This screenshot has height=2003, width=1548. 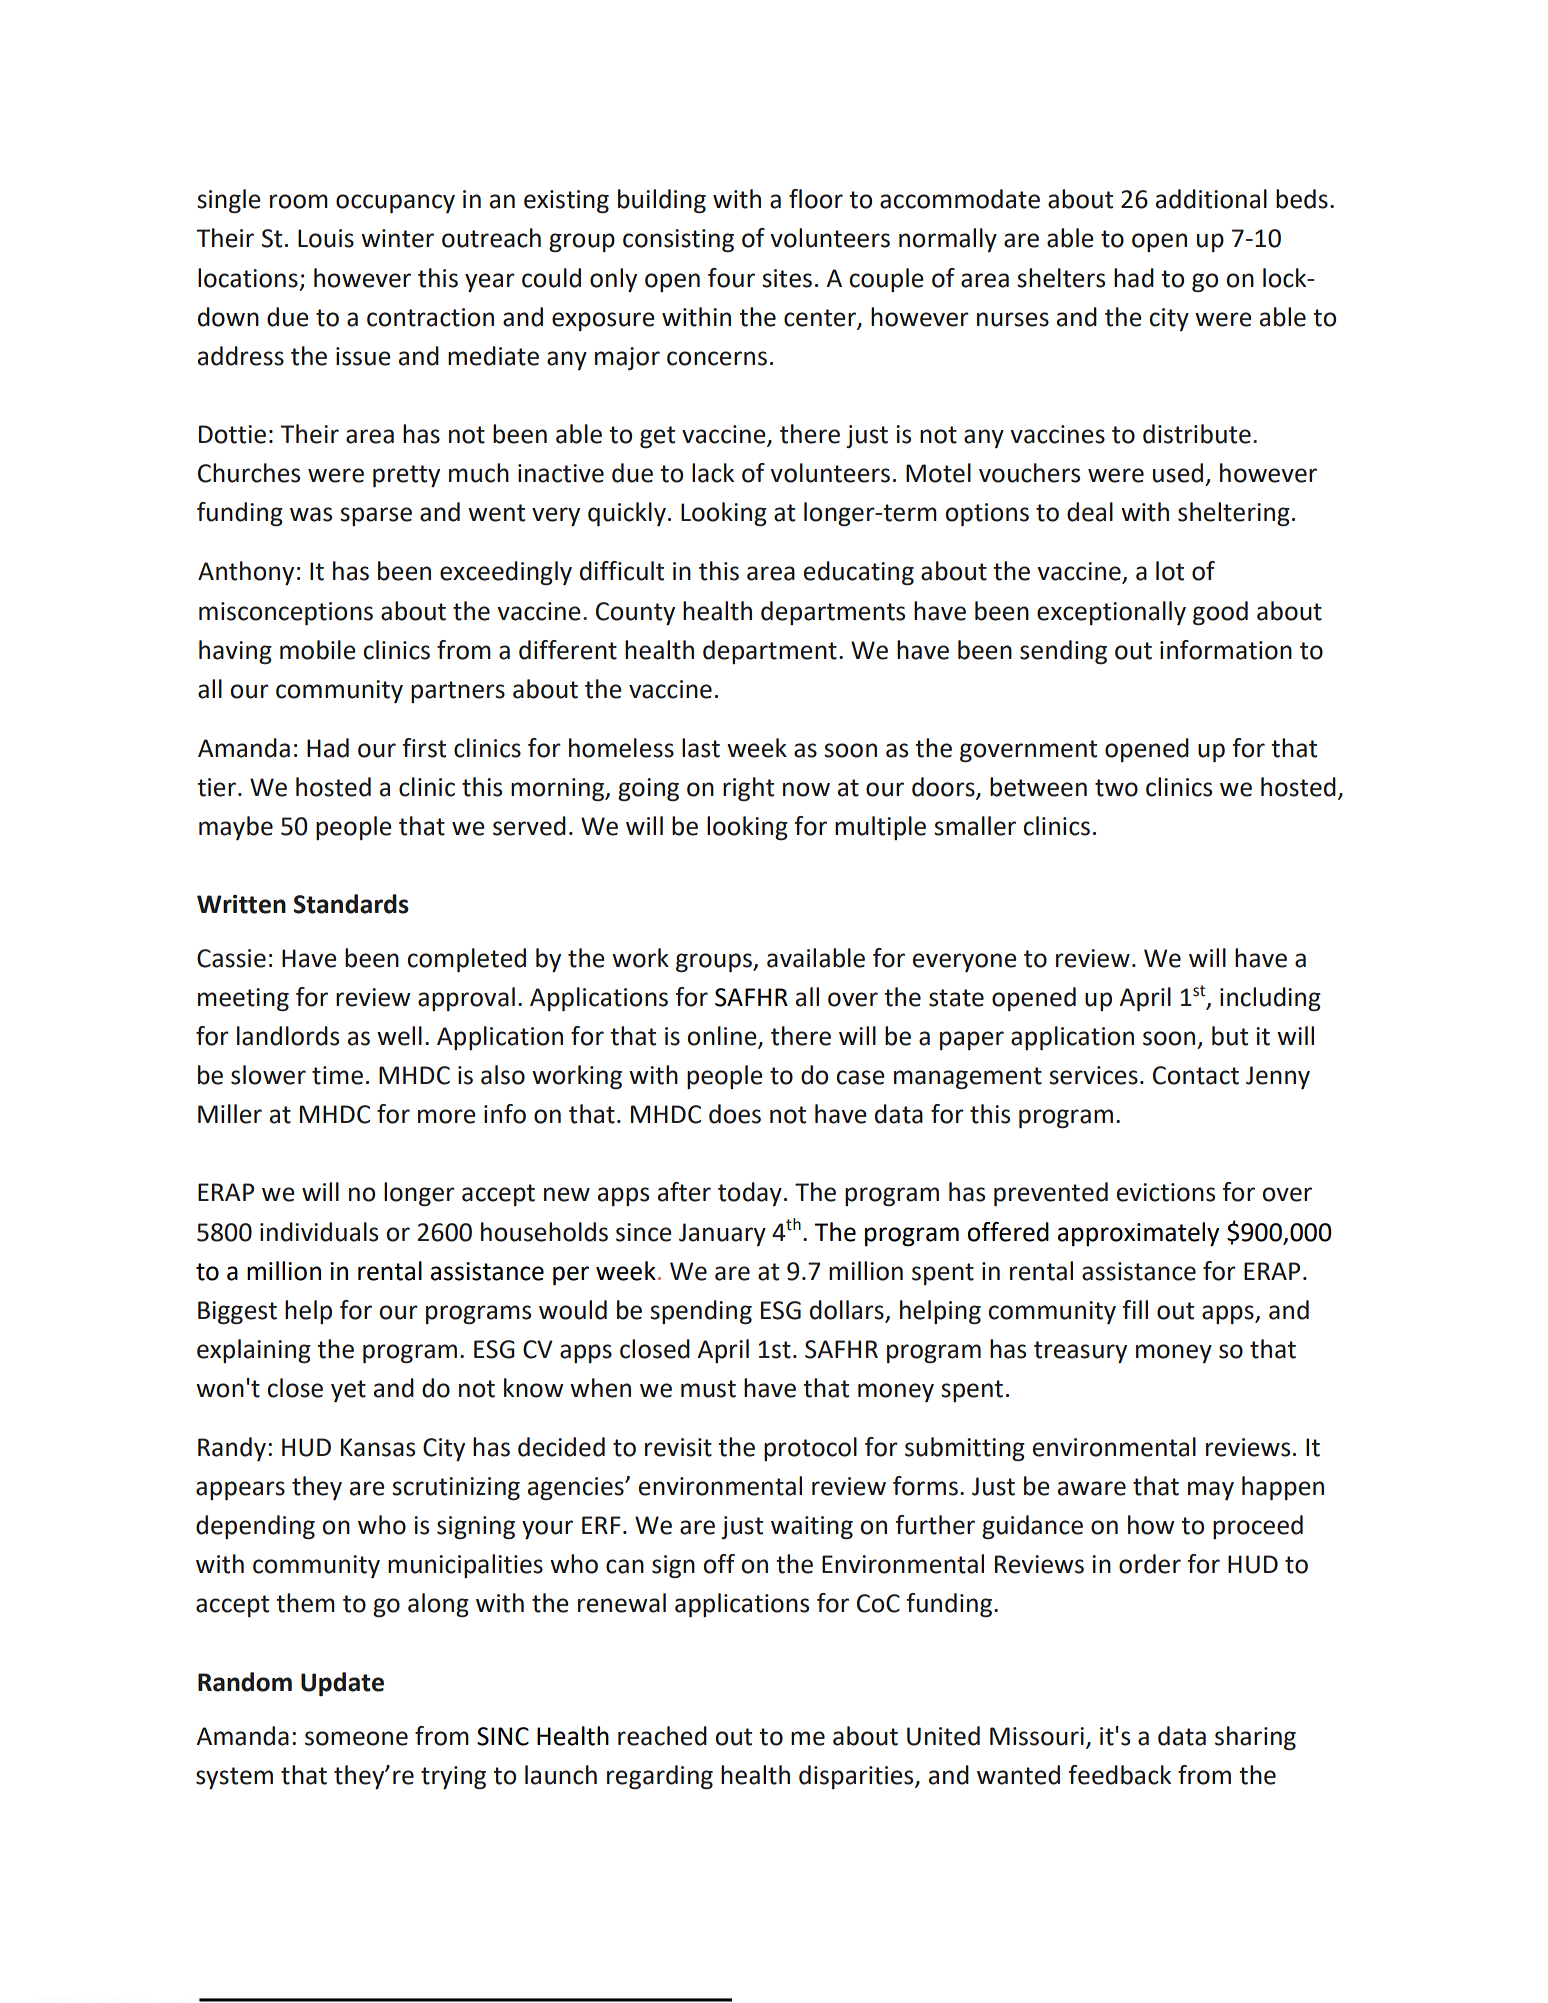 I want to click on good, so click(x=1220, y=613).
